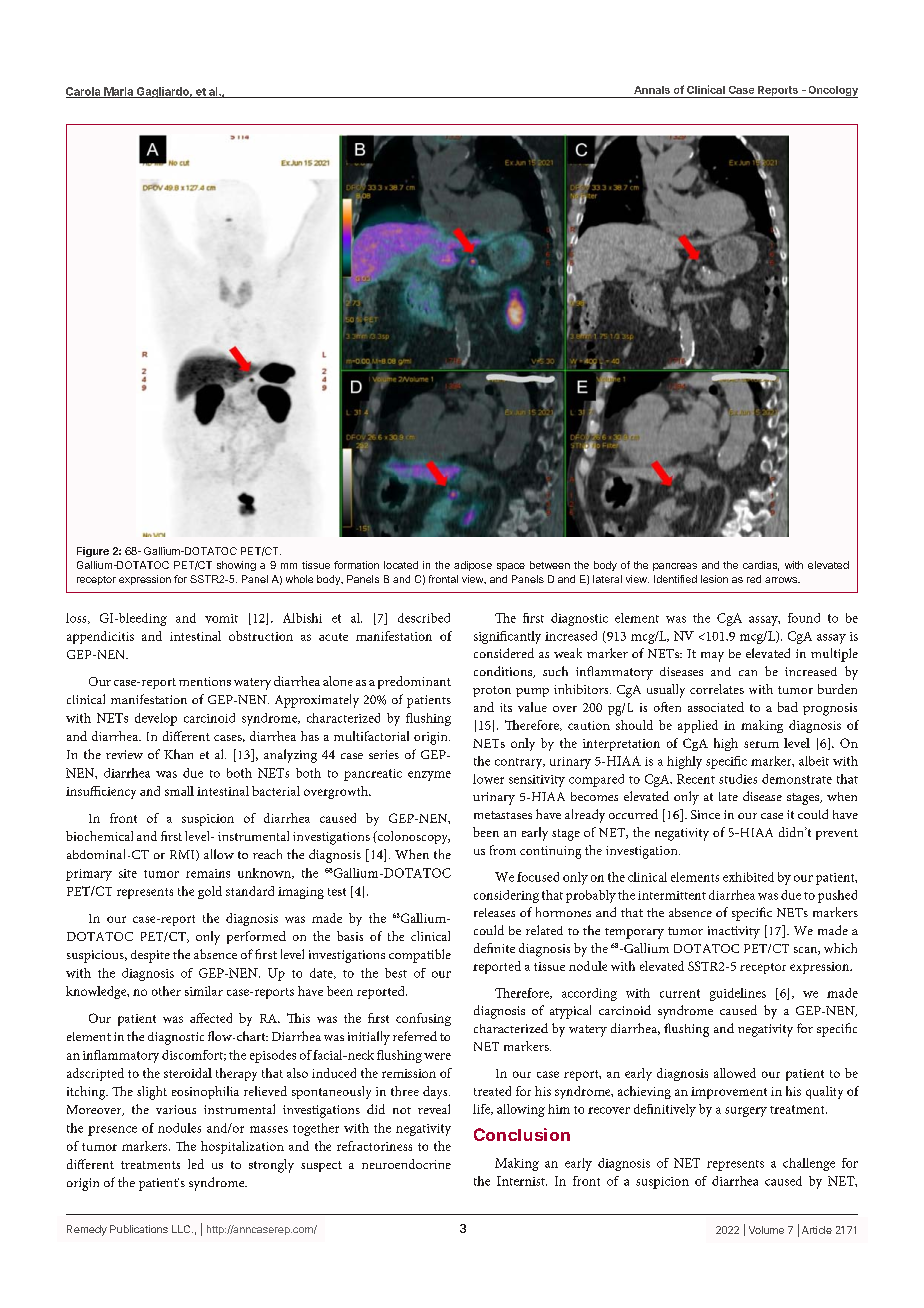 This page has height=1308, width=924. Describe the element at coordinates (832, 92) in the page. I see `Oncology` at that location.
